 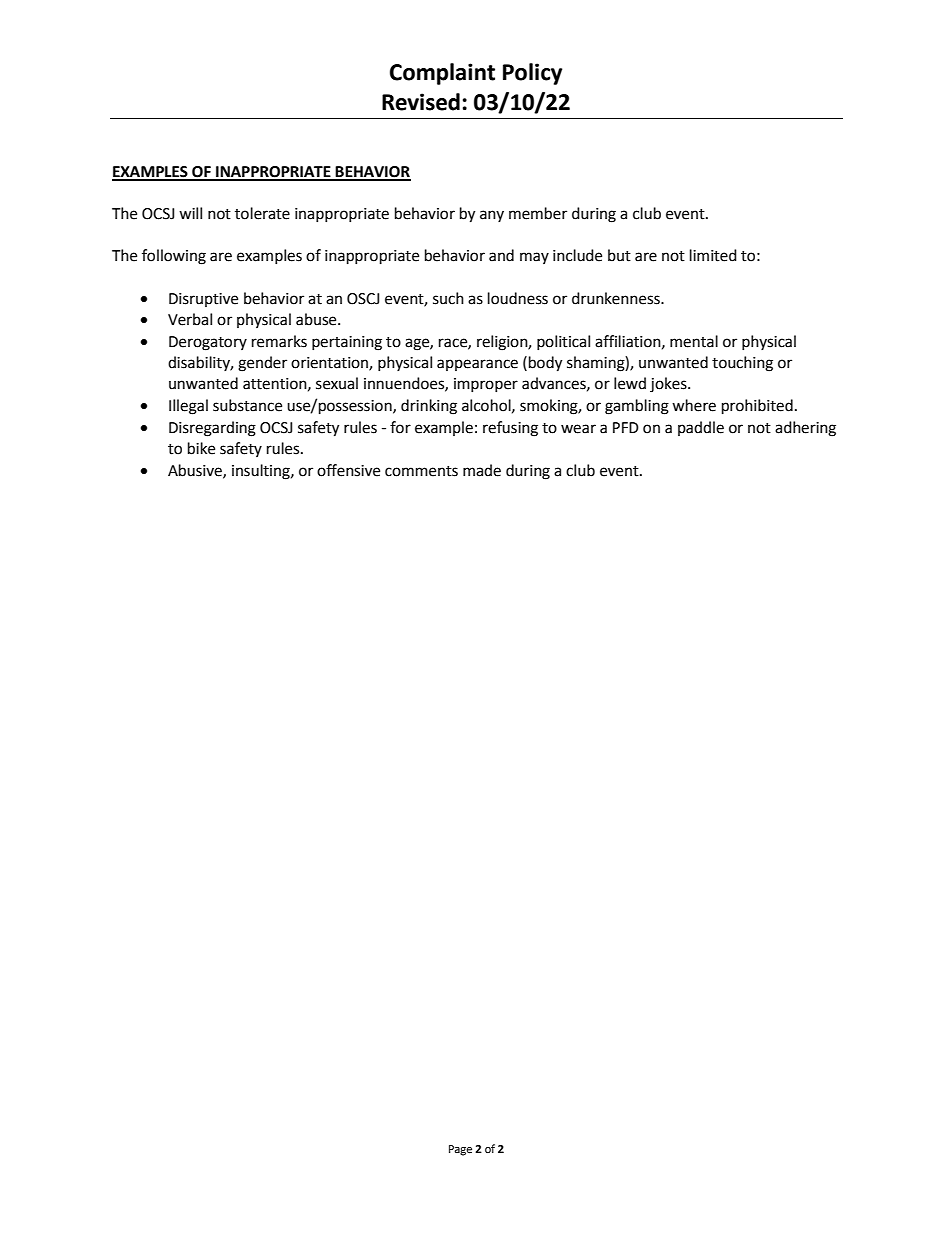 I want to click on tolerate, so click(x=262, y=213).
